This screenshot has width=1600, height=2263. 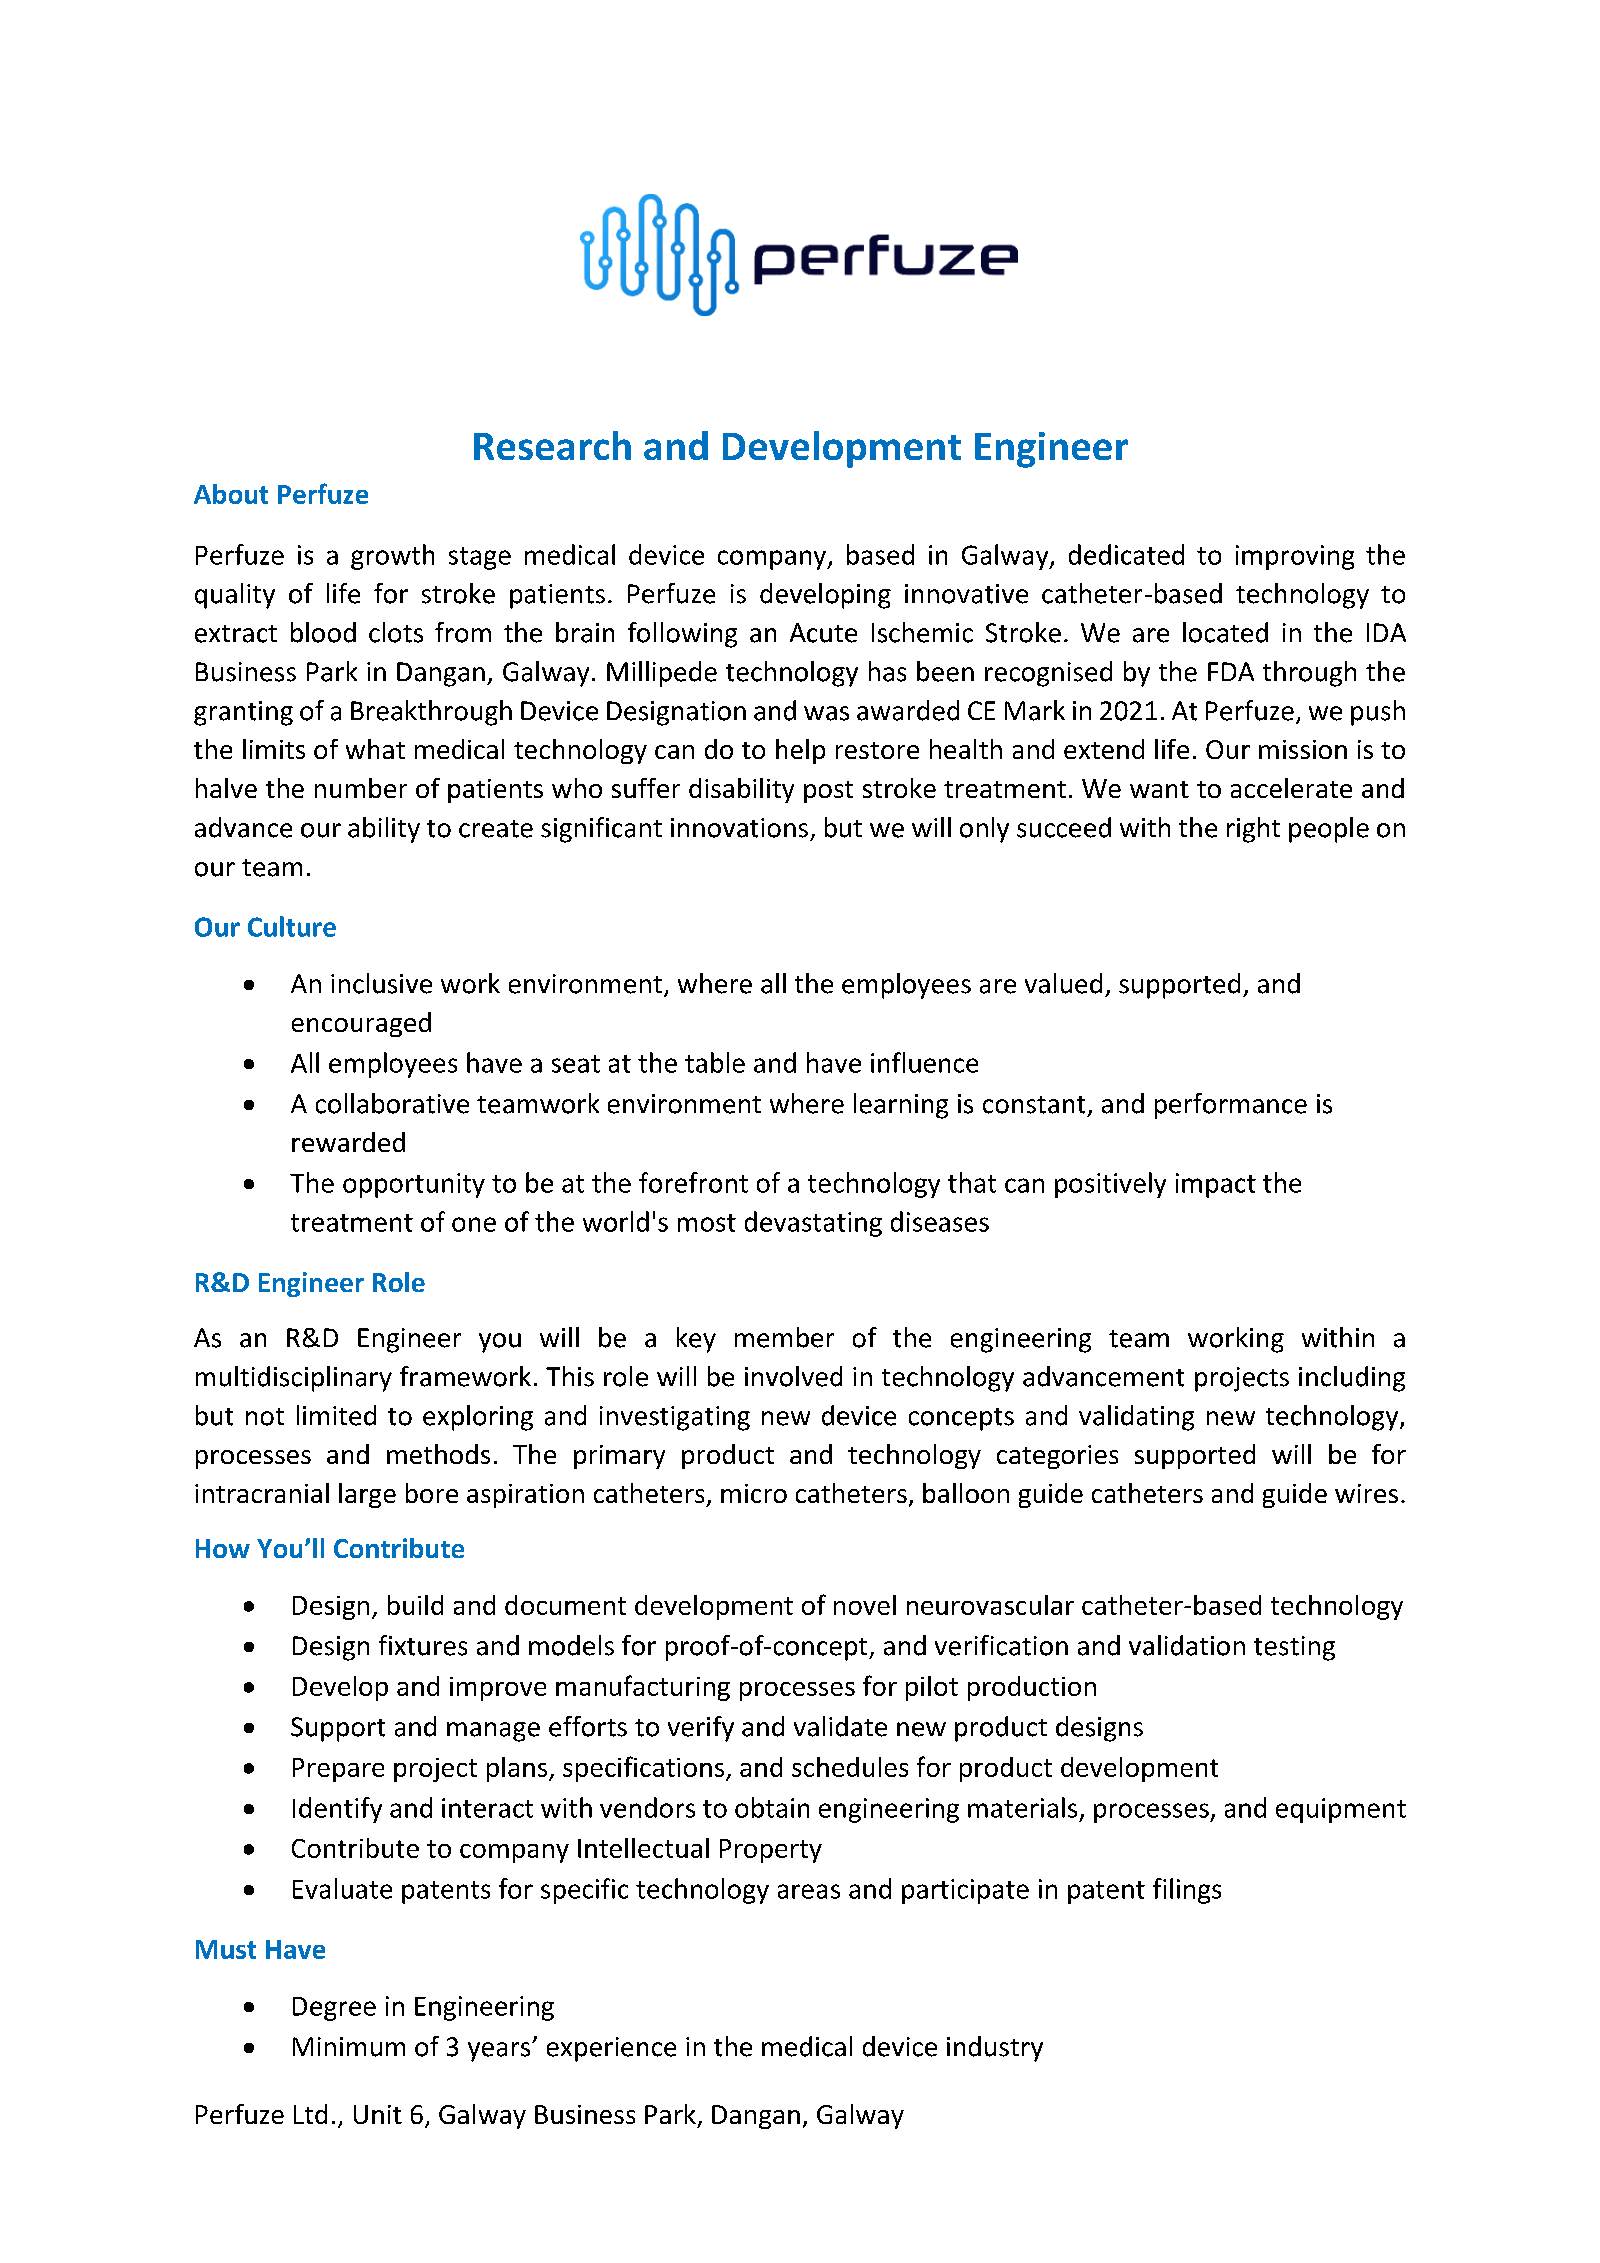 I want to click on improving, so click(x=1295, y=557).
